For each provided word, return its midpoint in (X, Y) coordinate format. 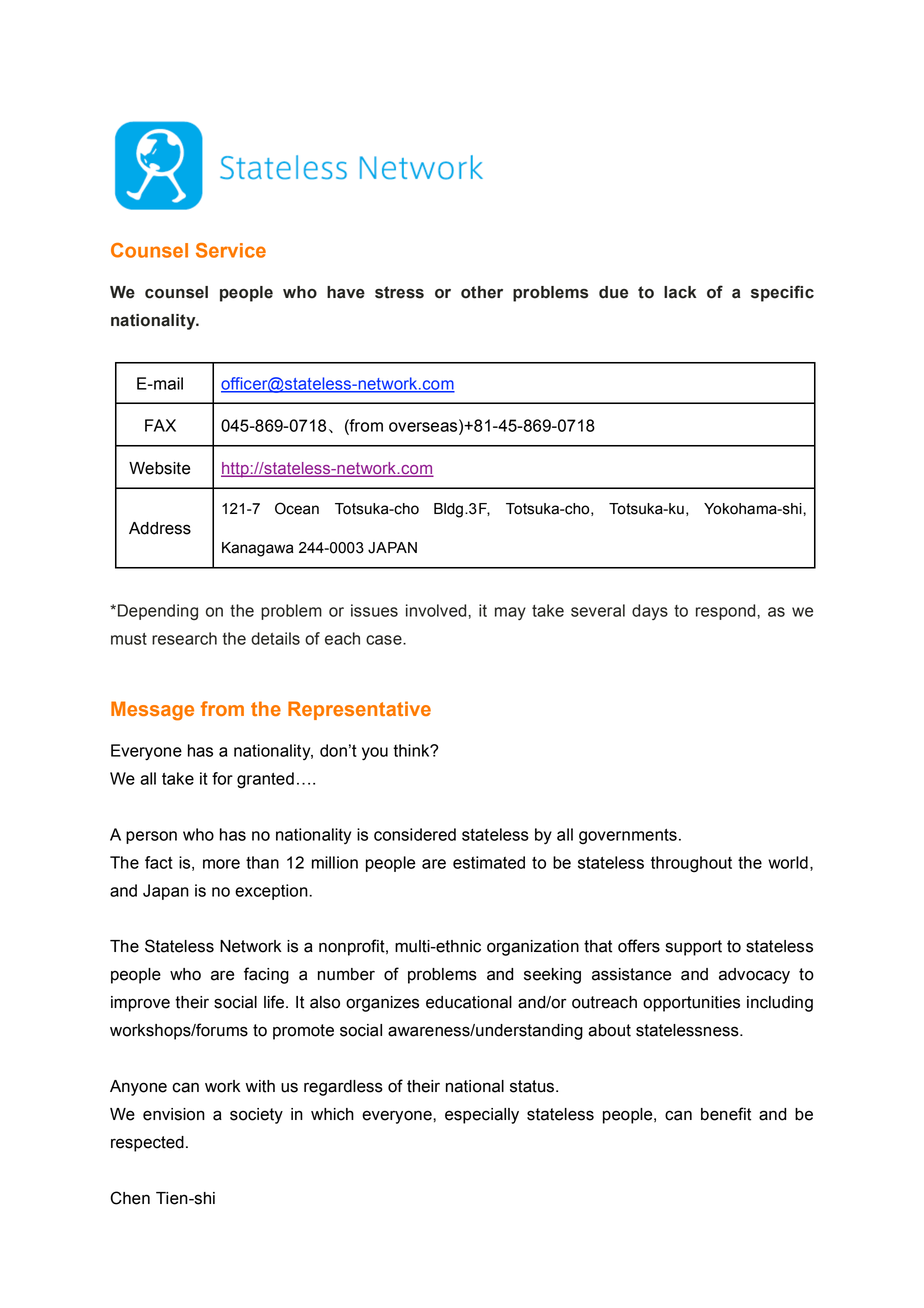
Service (231, 250)
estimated (489, 862)
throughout (691, 864)
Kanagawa (258, 549)
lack (680, 292)
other (482, 292)
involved (437, 610)
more (221, 864)
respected (147, 1144)
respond (727, 612)
